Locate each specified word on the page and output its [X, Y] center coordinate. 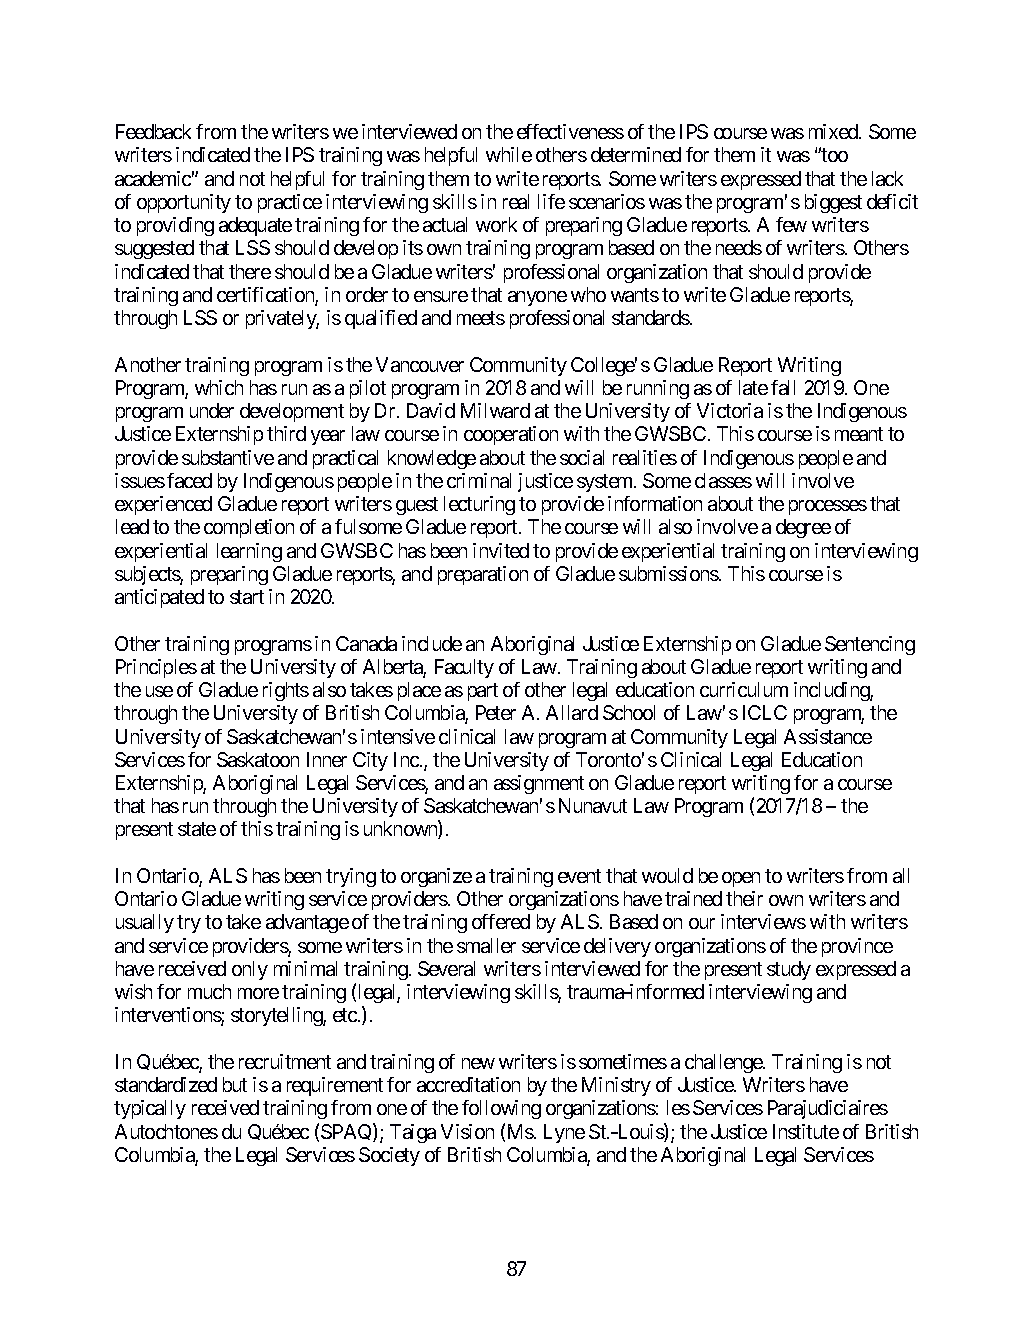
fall [783, 387]
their [744, 898]
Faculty [464, 668]
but [235, 1084]
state [197, 829]
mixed [834, 131]
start [247, 597]
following [501, 1109]
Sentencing [870, 645]
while [509, 154]
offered [501, 921]
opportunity [184, 203]
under [212, 410]
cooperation [511, 435]
